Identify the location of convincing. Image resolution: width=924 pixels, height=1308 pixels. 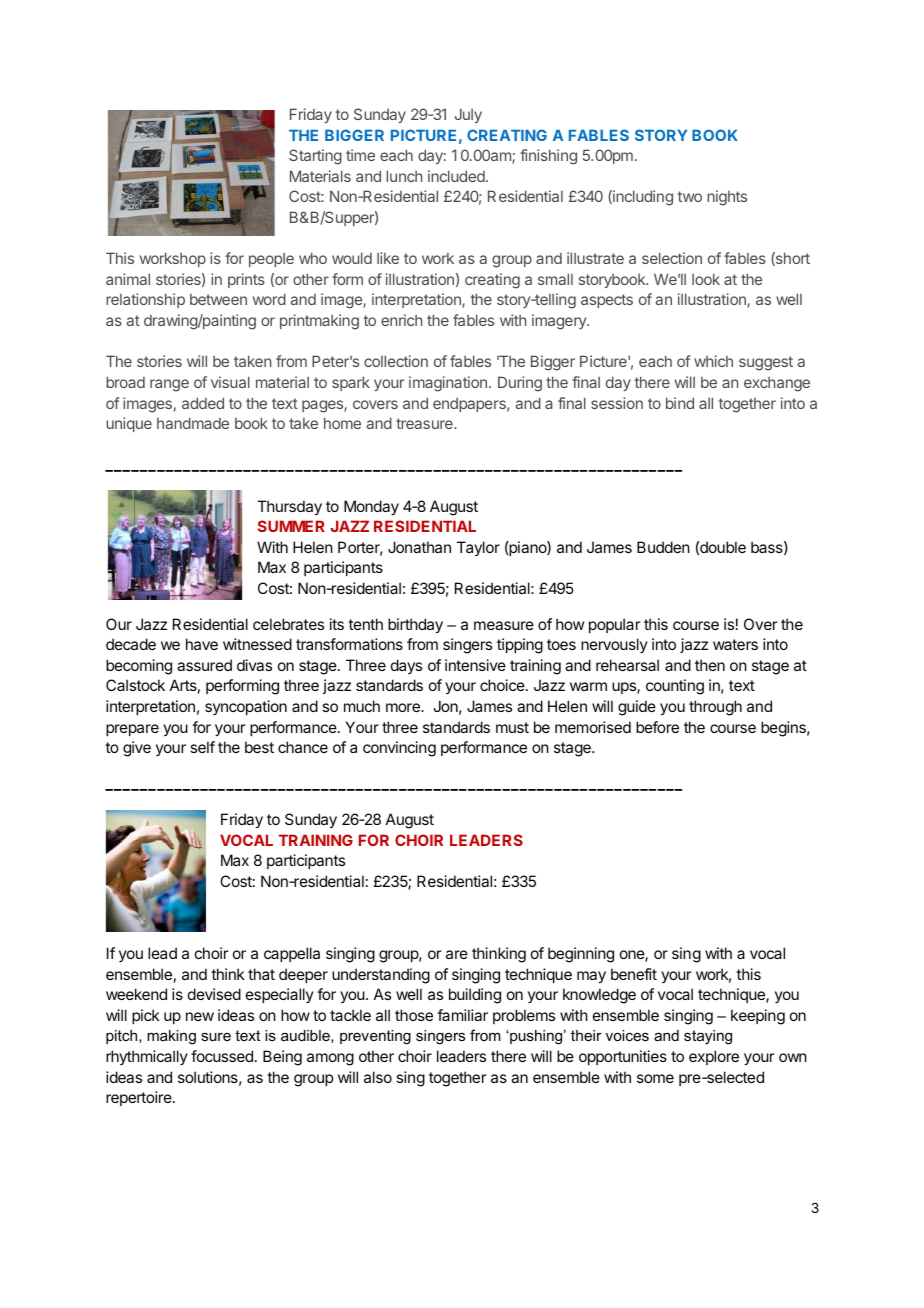
(399, 749).
